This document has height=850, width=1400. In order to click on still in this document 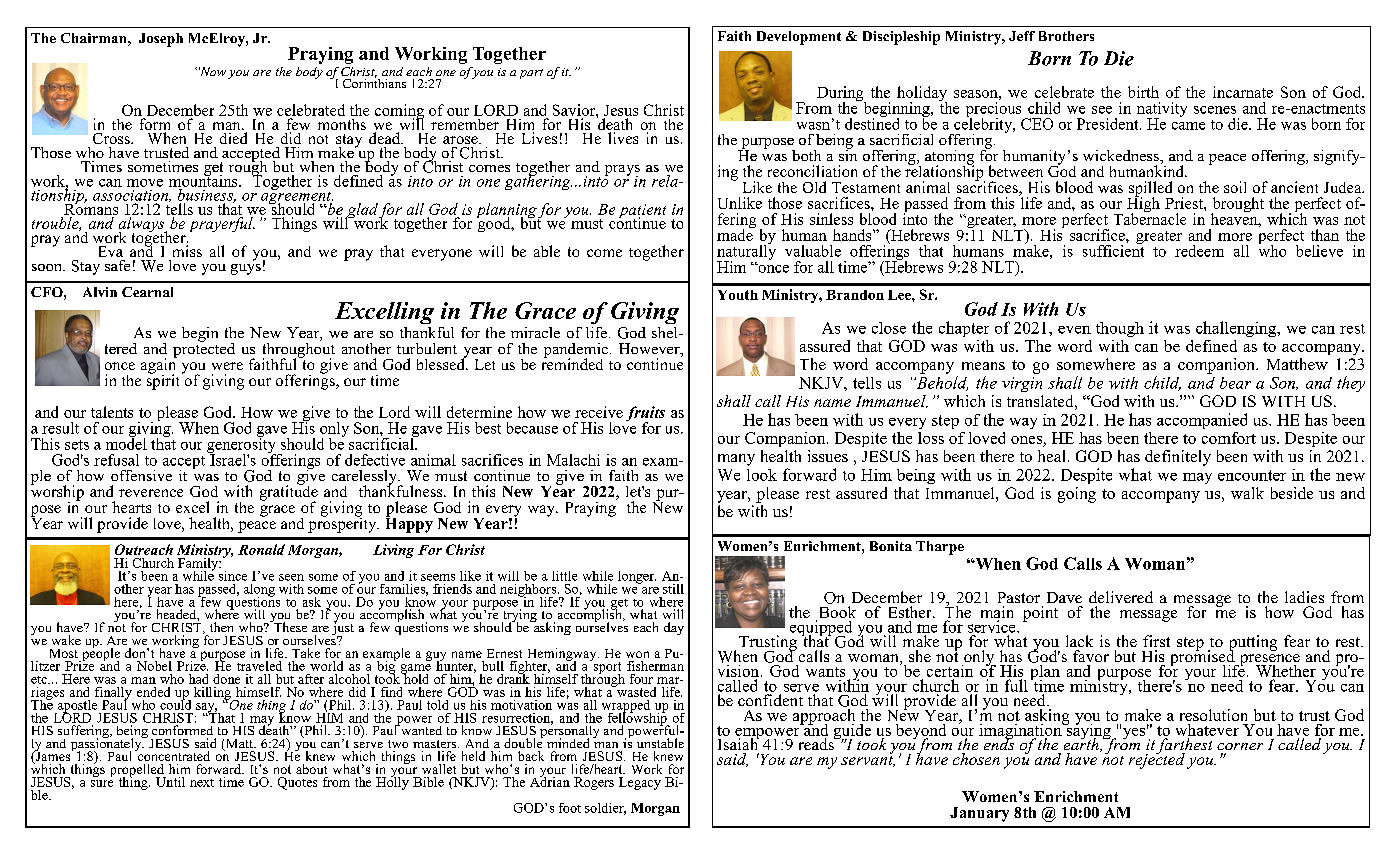, I will do `click(673, 589)`.
